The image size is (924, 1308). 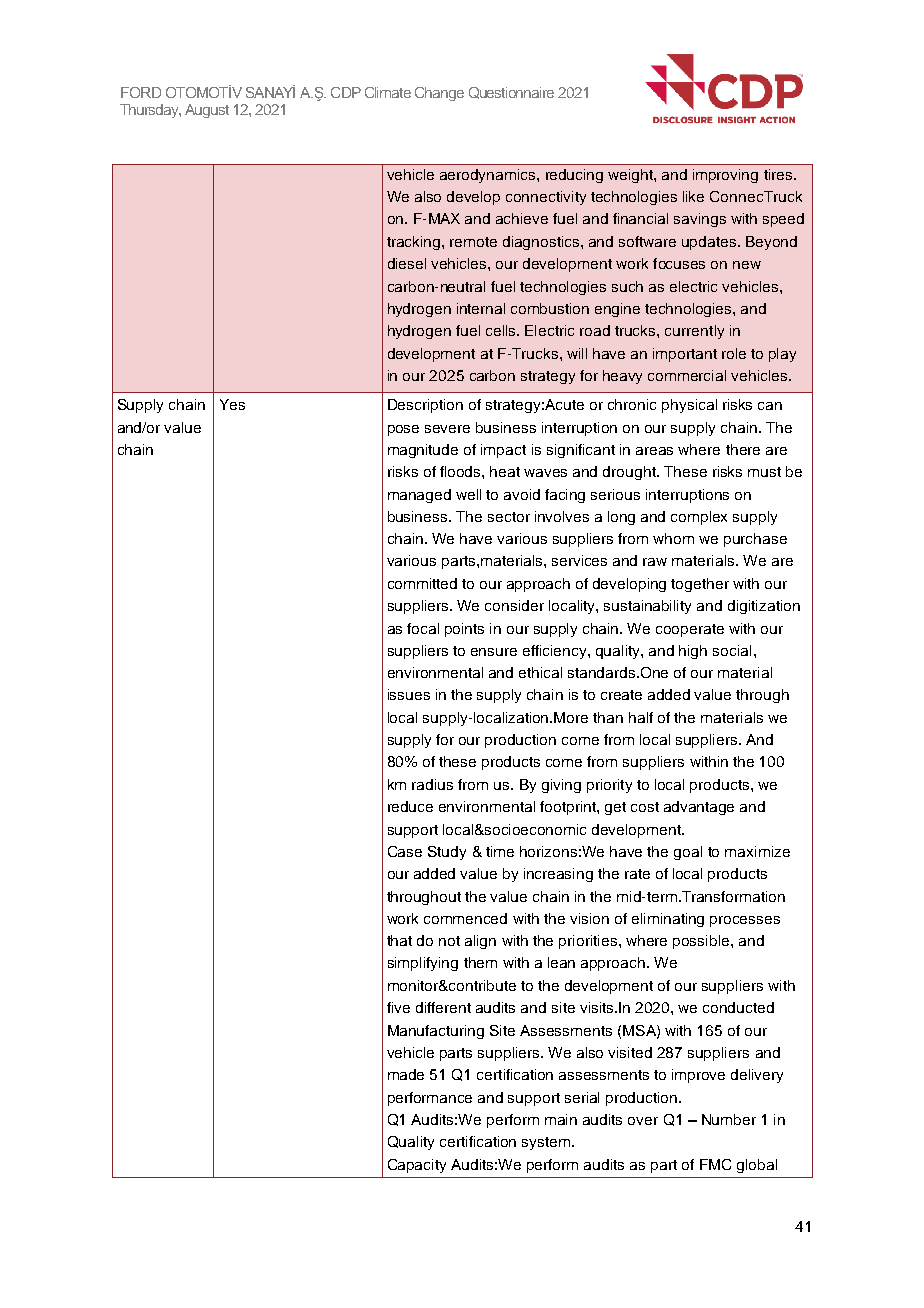 I want to click on there, so click(x=743, y=449).
